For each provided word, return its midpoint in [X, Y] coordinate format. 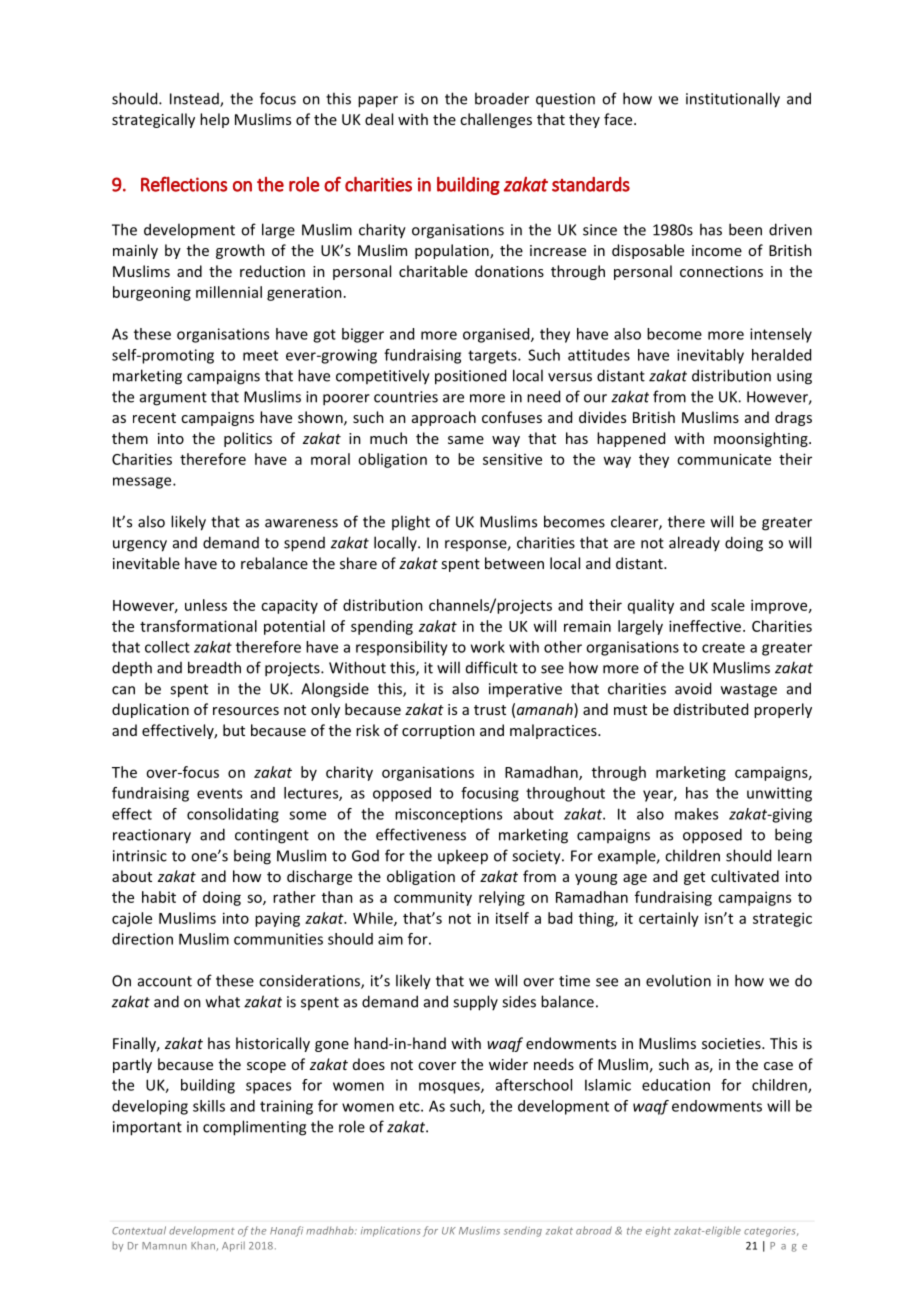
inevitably [710, 356]
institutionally [733, 100]
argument [173, 399]
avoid [693, 688]
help [214, 120]
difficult [492, 667]
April [233, 1246]
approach [444, 418]
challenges [496, 120]
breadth [214, 667]
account [165, 981]
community [433, 899]
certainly [669, 919]
